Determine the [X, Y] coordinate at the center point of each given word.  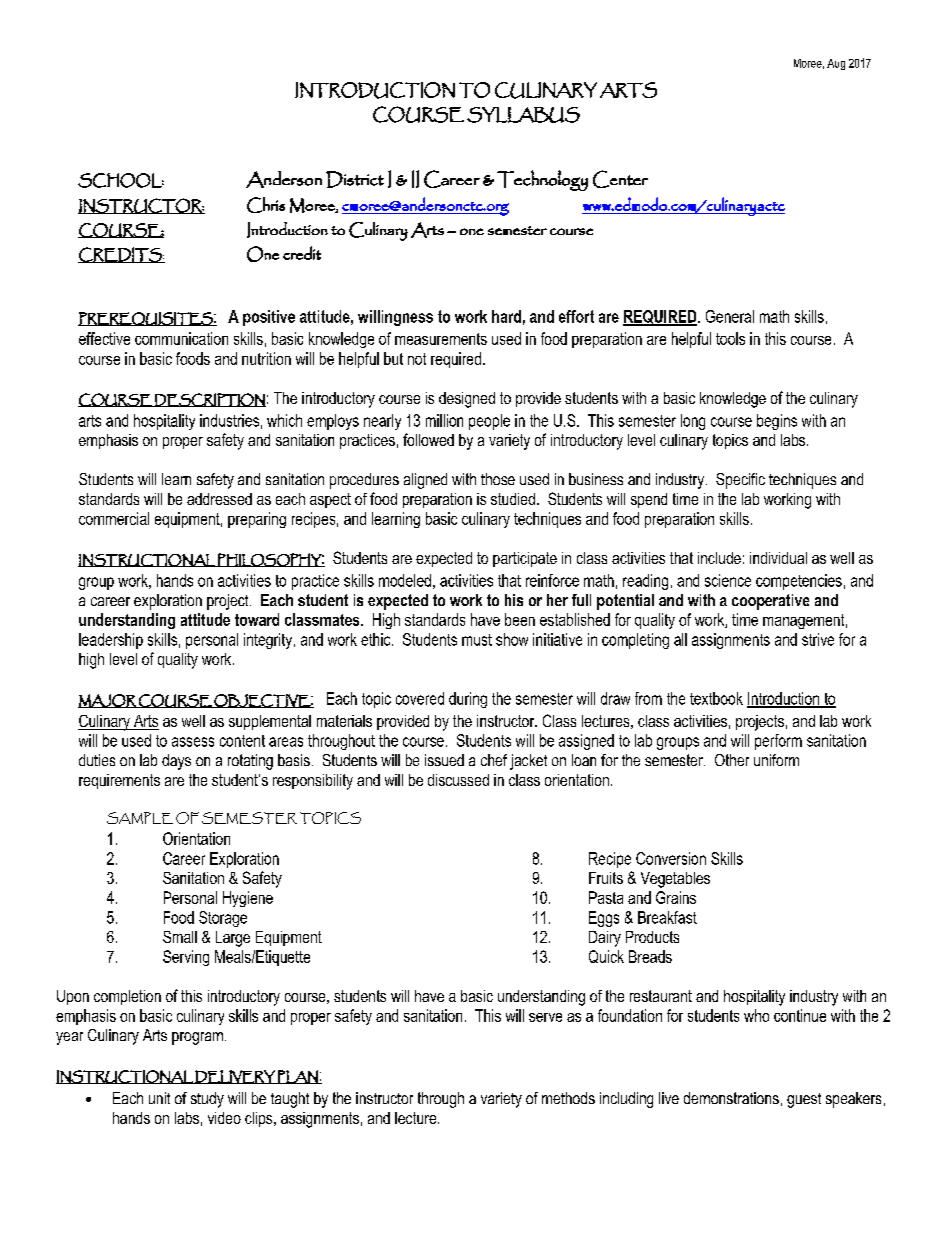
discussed [458, 780]
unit [159, 1098]
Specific [740, 481]
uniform [776, 760]
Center [620, 179]
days [176, 762]
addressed [219, 499]
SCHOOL [121, 180]
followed [428, 439]
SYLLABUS [523, 115]
